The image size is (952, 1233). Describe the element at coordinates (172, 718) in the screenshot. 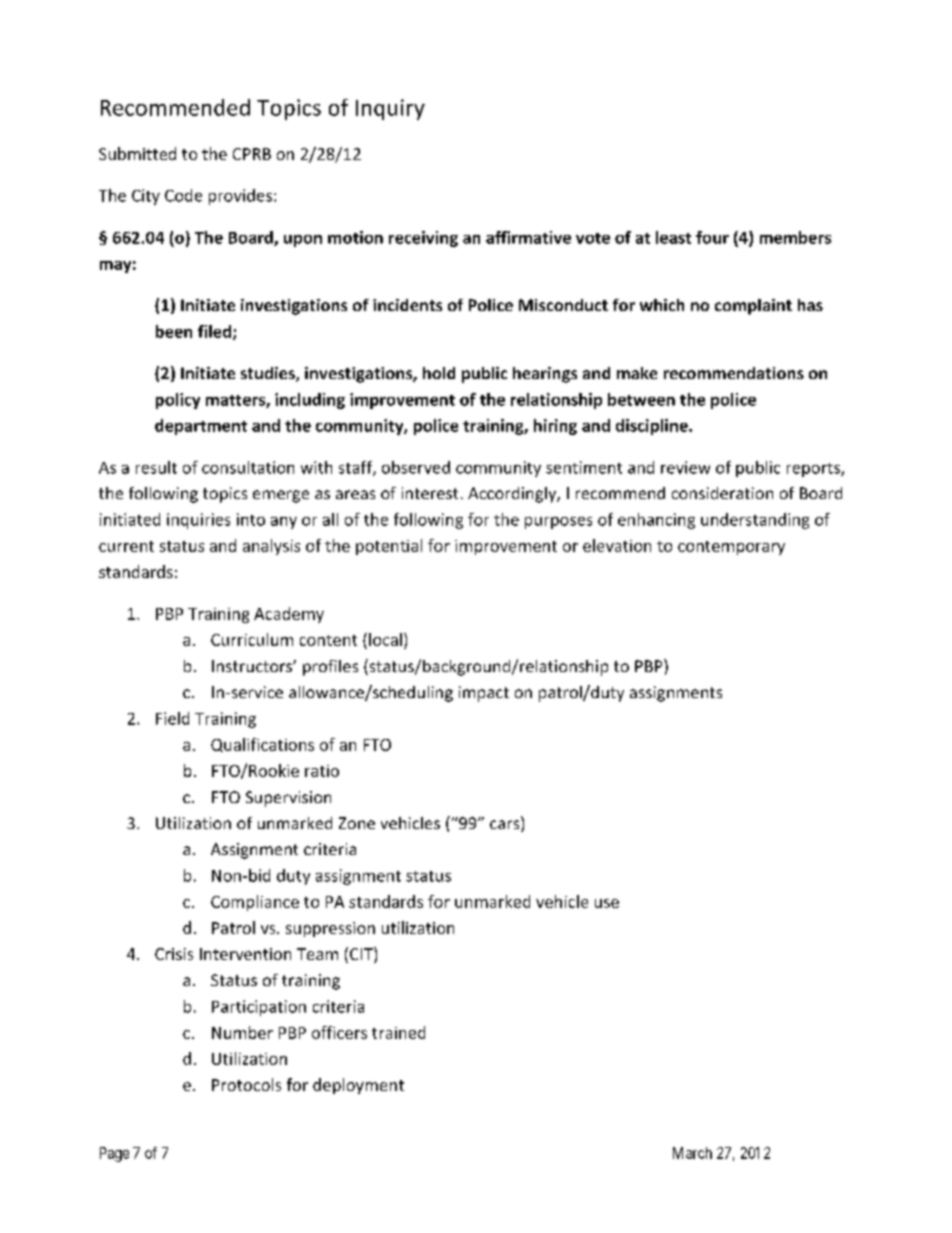

I see `Field` at that location.
